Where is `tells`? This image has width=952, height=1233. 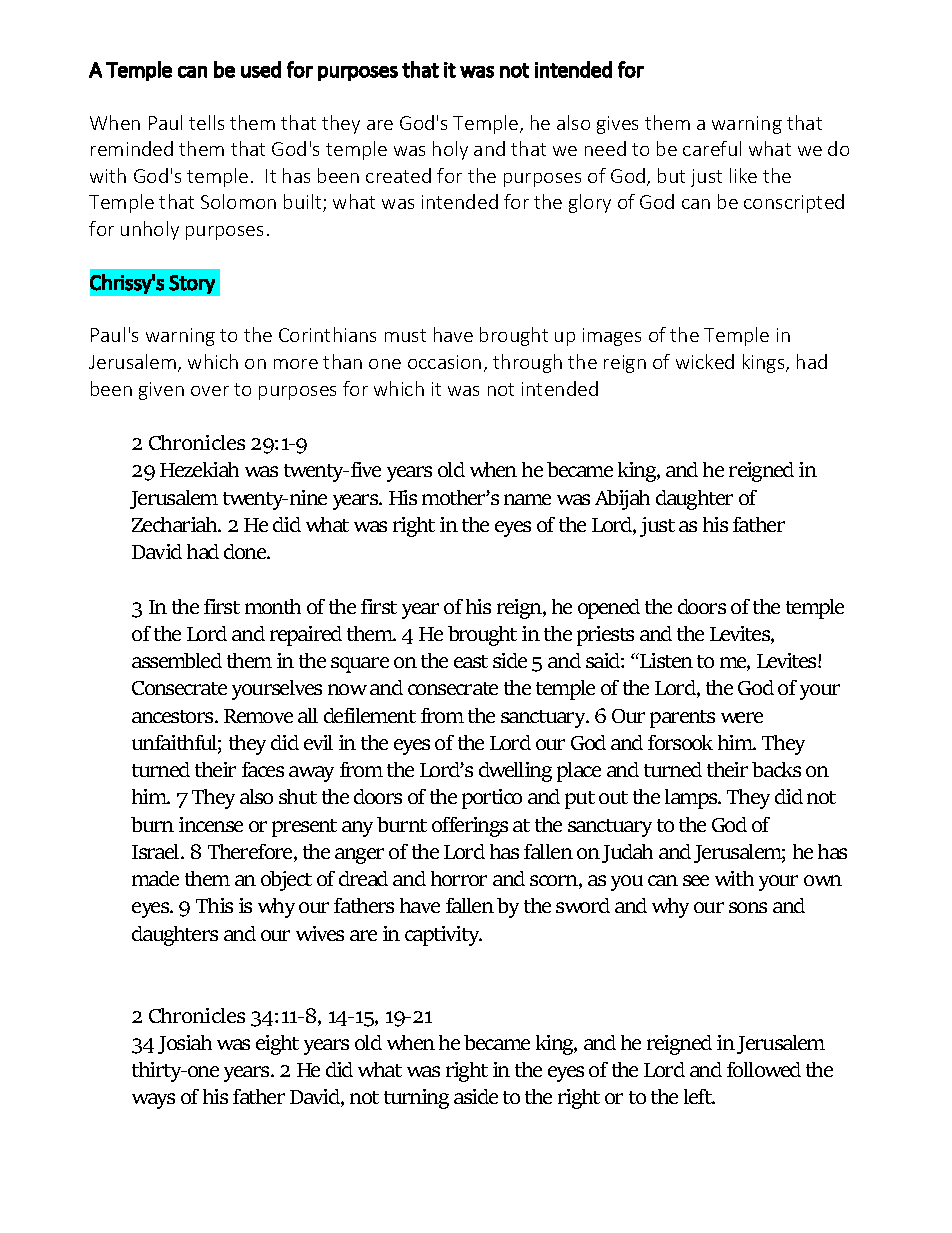 tells is located at coordinates (206, 122).
